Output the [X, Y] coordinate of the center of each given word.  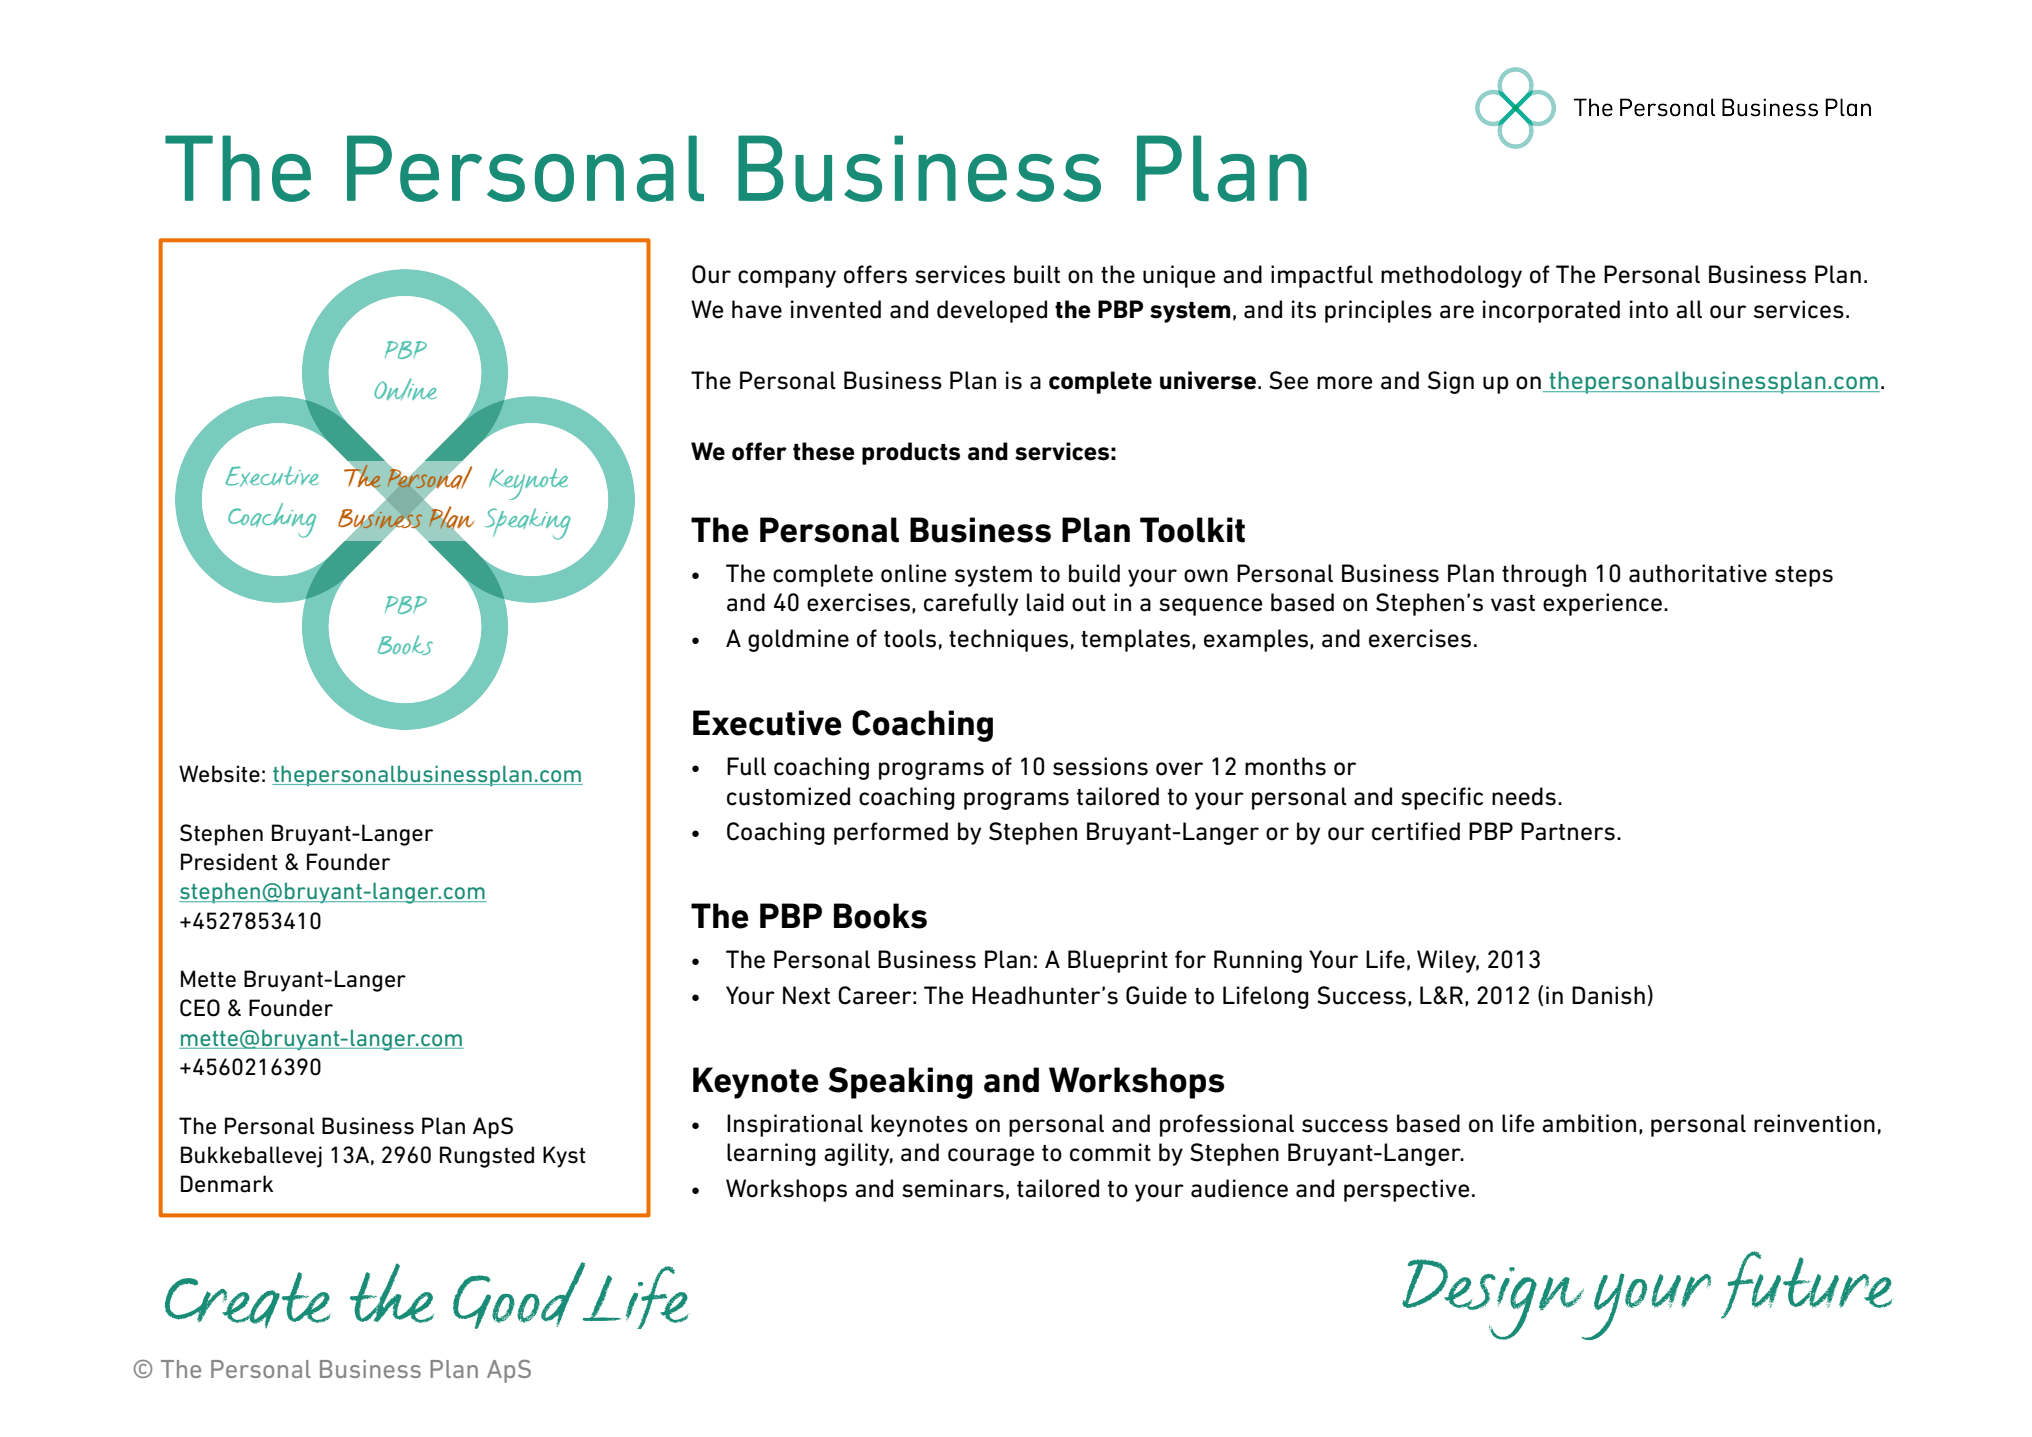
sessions [1100, 766]
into [1649, 309]
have [757, 309]
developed [992, 311]
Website [219, 774]
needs [1524, 796]
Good [520, 1295]
